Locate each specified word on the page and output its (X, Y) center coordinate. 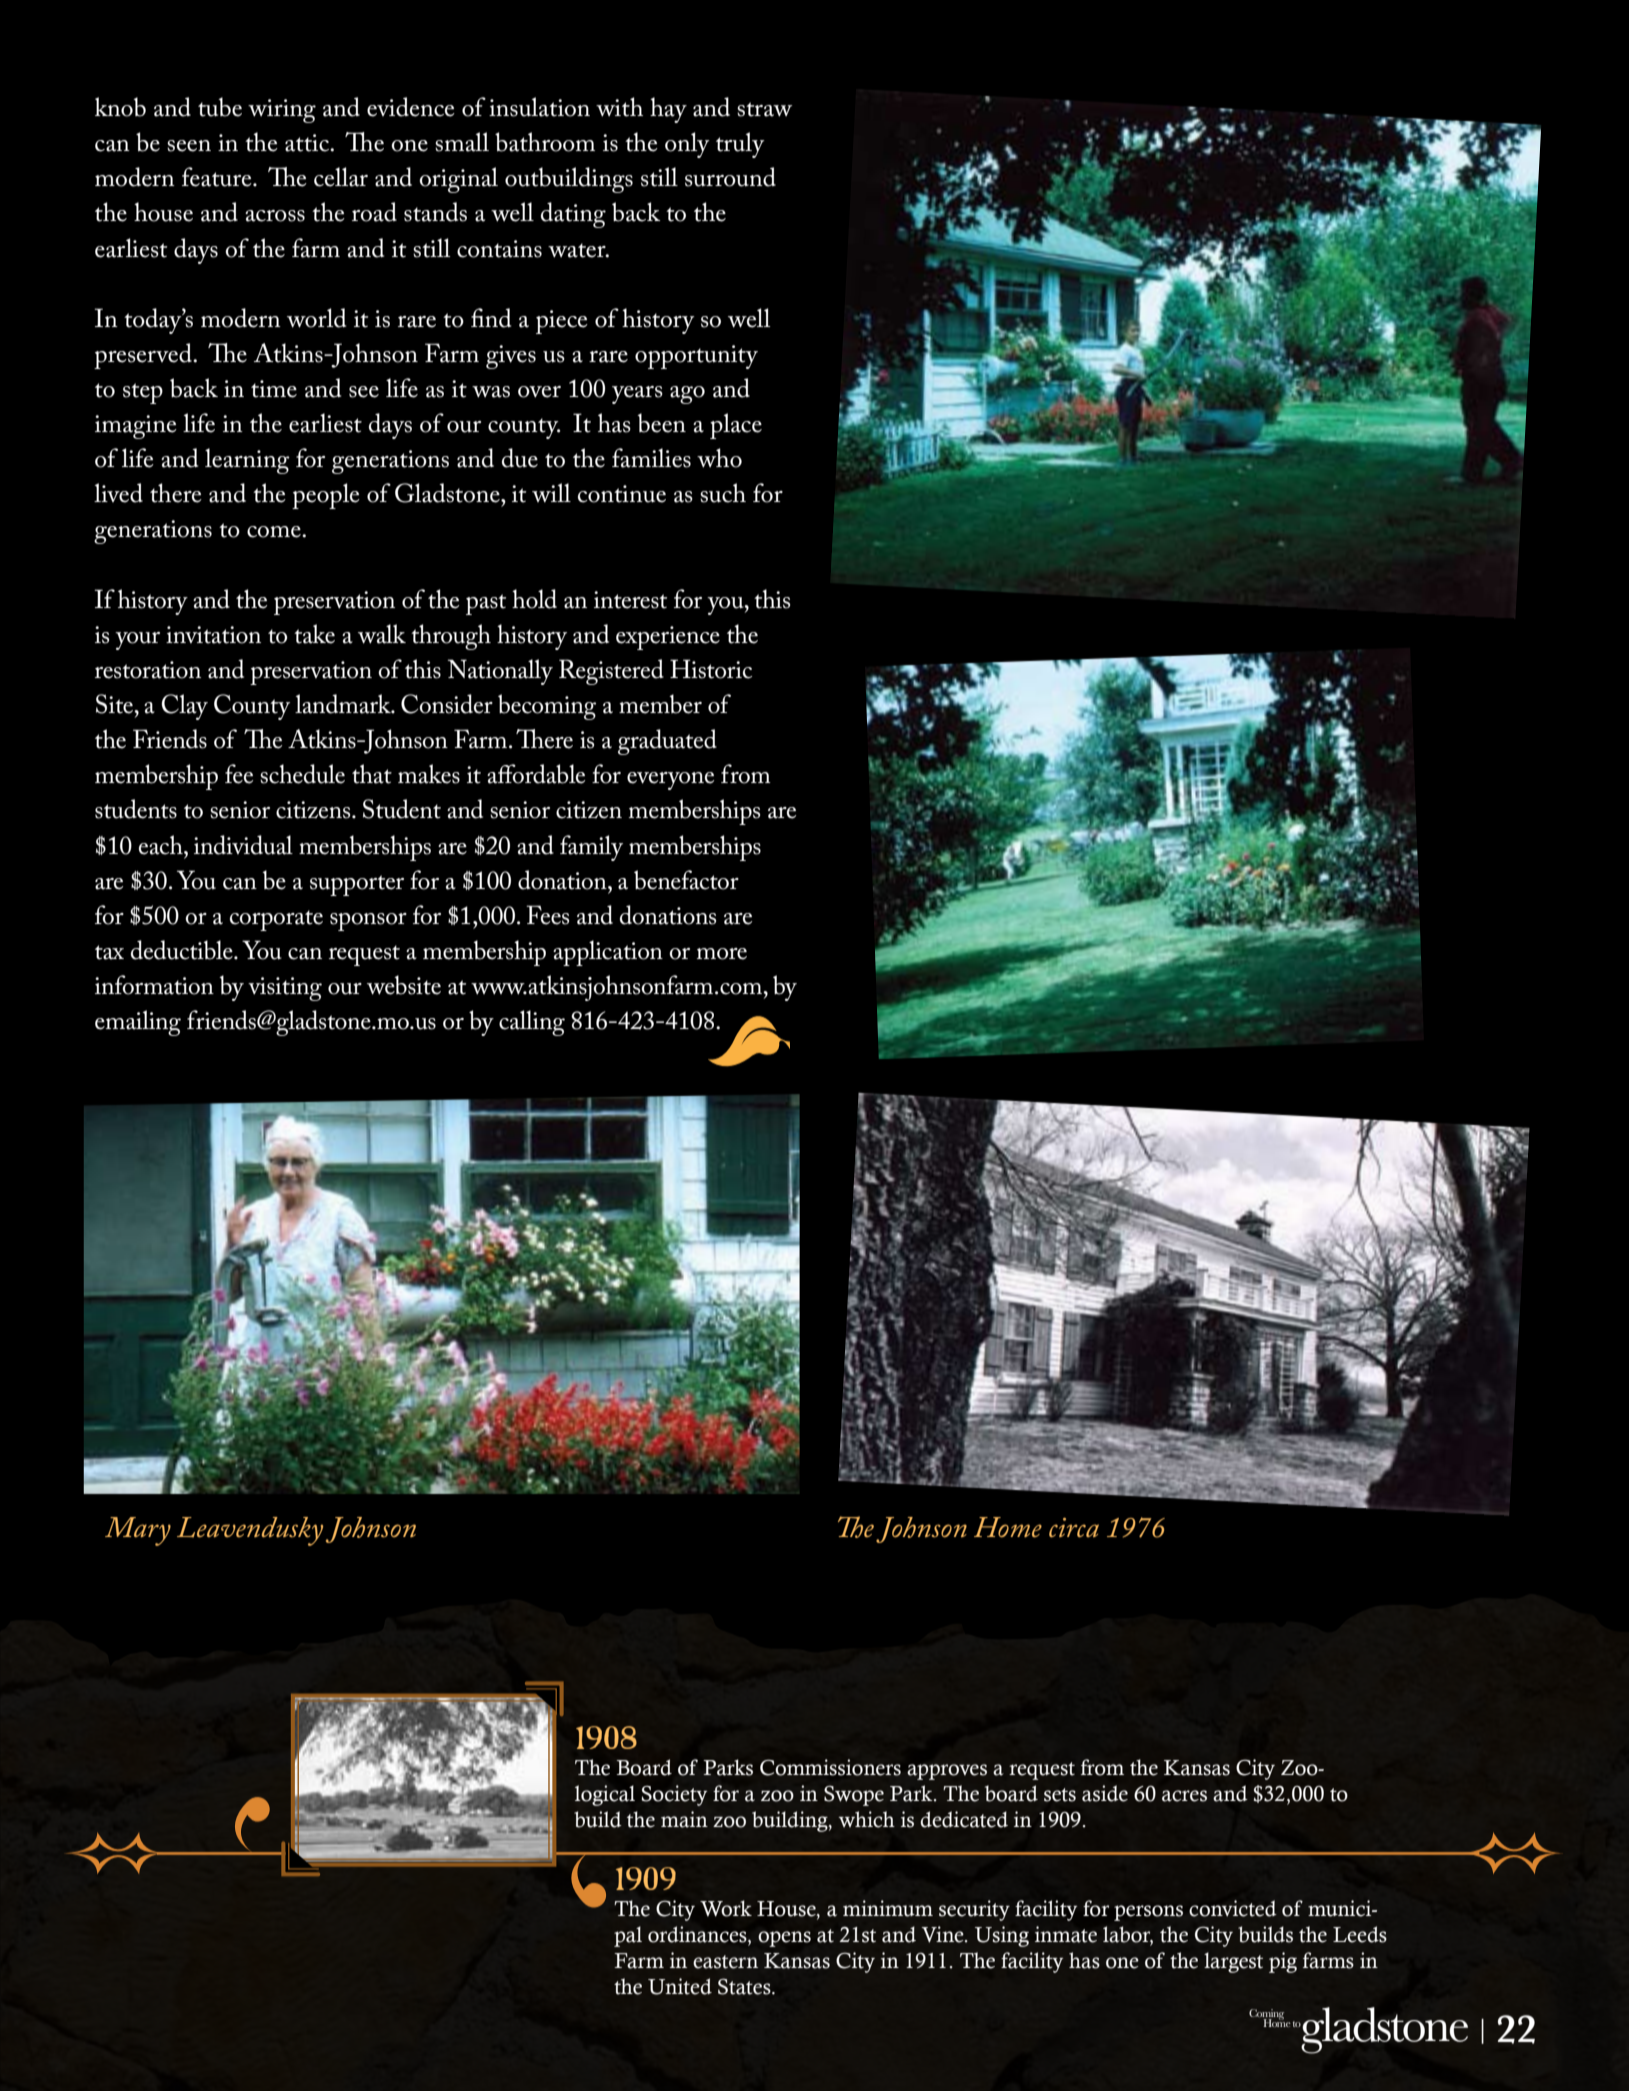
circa (1074, 1527)
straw (764, 109)
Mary (138, 1531)
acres (1184, 1796)
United (680, 1986)
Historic (711, 669)
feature (218, 177)
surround (730, 177)
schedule (302, 774)
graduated (667, 742)
